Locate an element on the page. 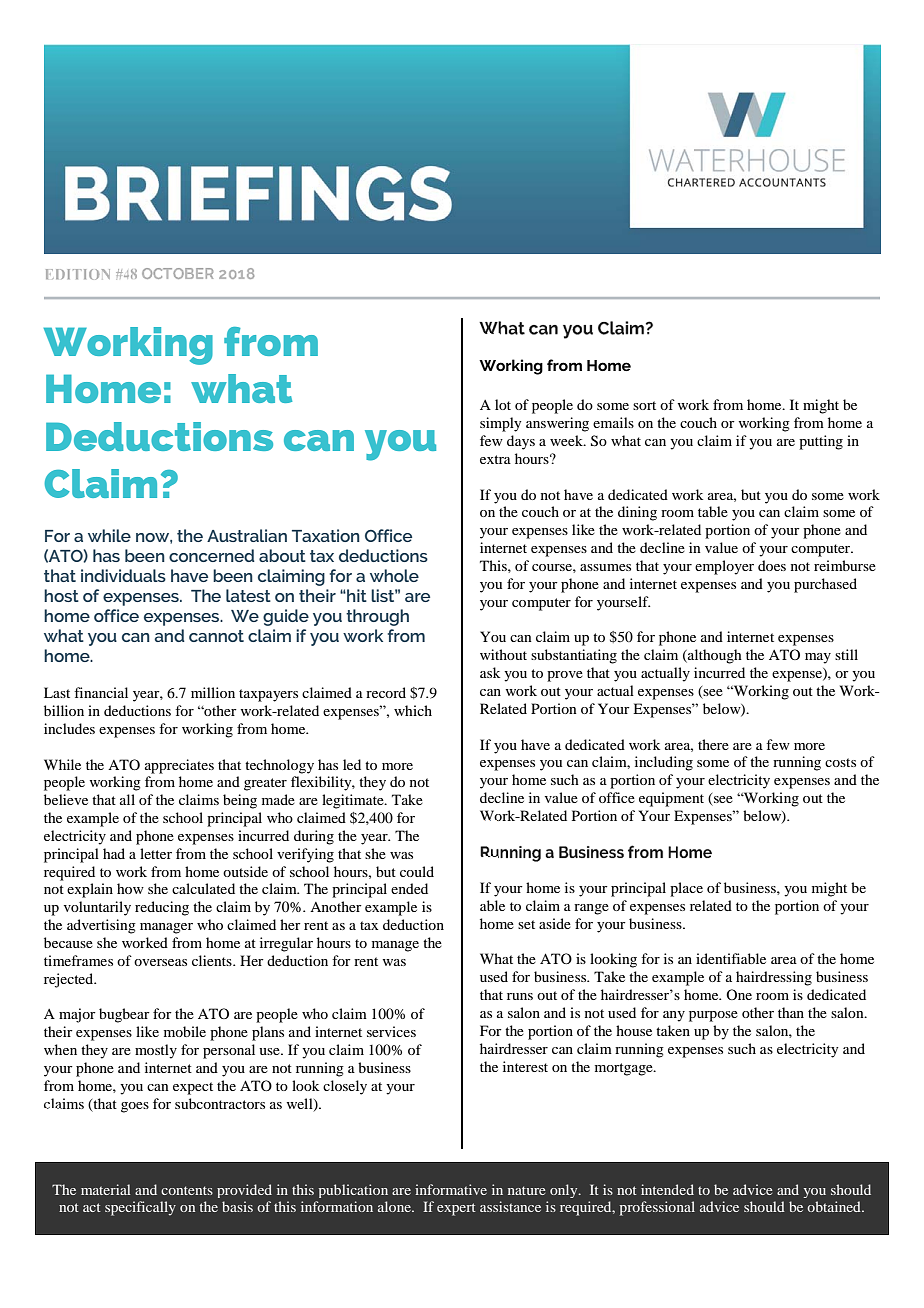 The width and height of the page is (924, 1308). putting is located at coordinates (821, 442).
